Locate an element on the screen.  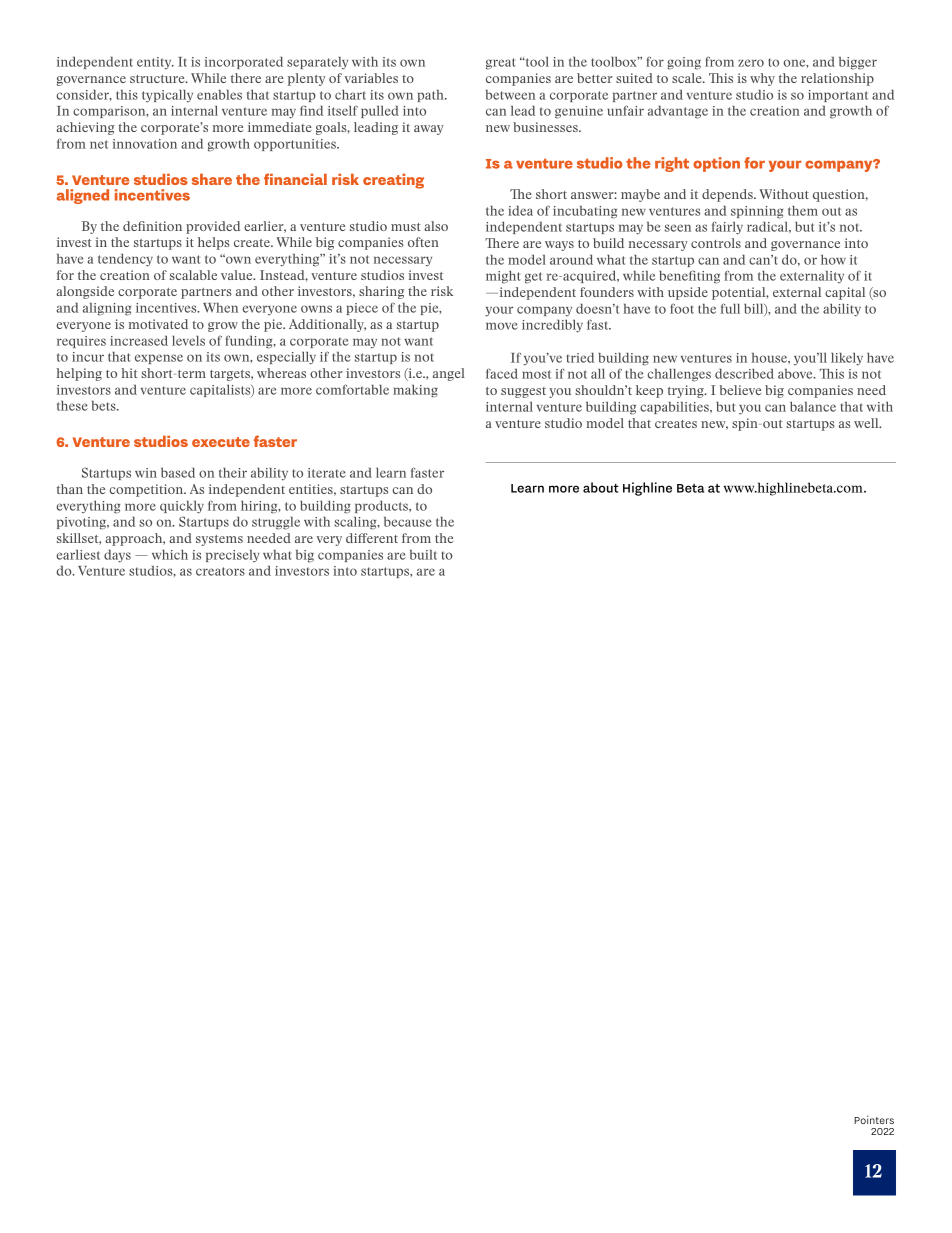
typically is located at coordinates (167, 96).
